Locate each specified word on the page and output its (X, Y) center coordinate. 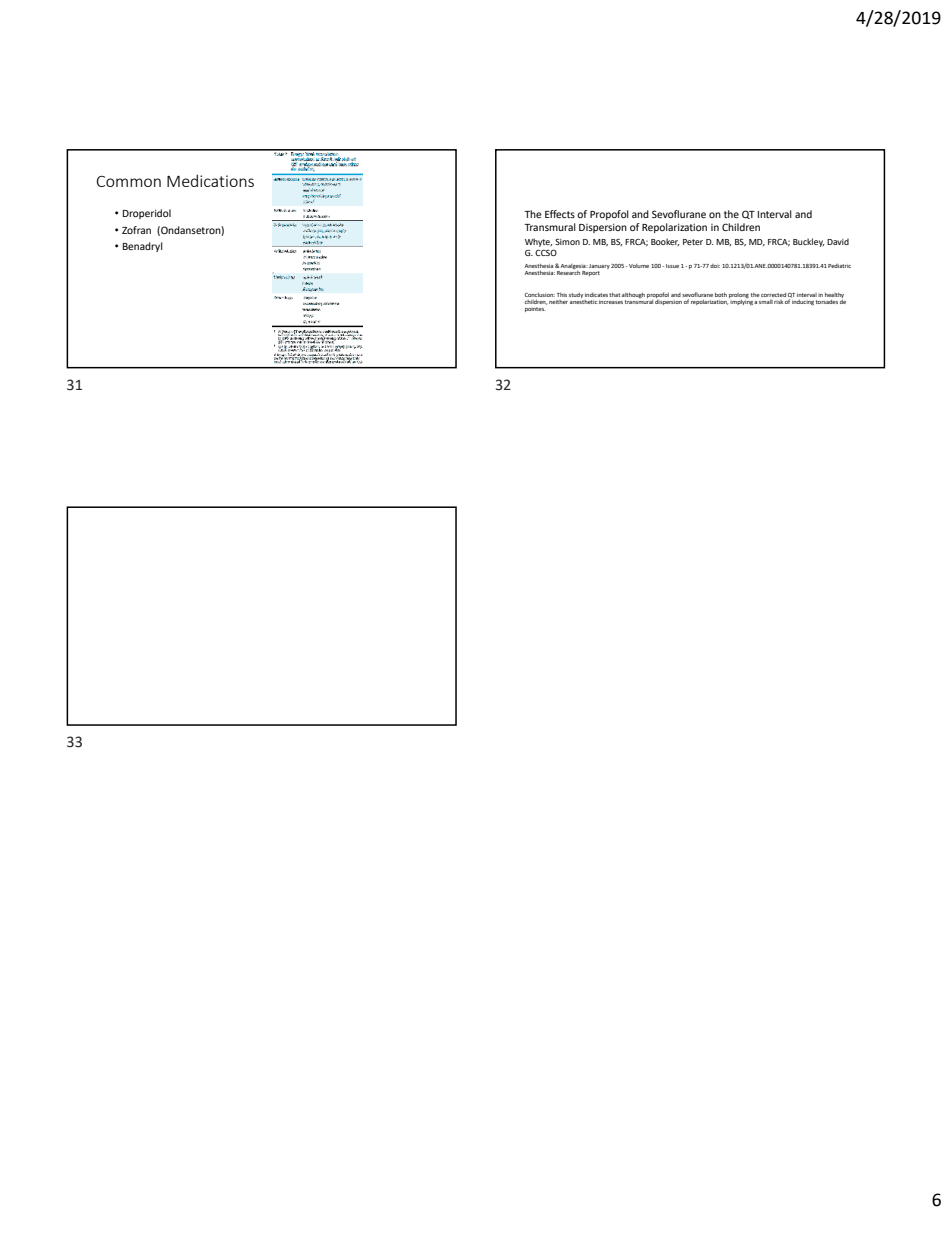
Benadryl (143, 247)
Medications (210, 180)
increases (611, 302)
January (599, 268)
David (838, 241)
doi (715, 266)
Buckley (808, 242)
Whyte (538, 244)
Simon (567, 242)
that (614, 295)
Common (129, 181)
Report (591, 273)
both (721, 295)
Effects (560, 214)
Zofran (136, 230)
